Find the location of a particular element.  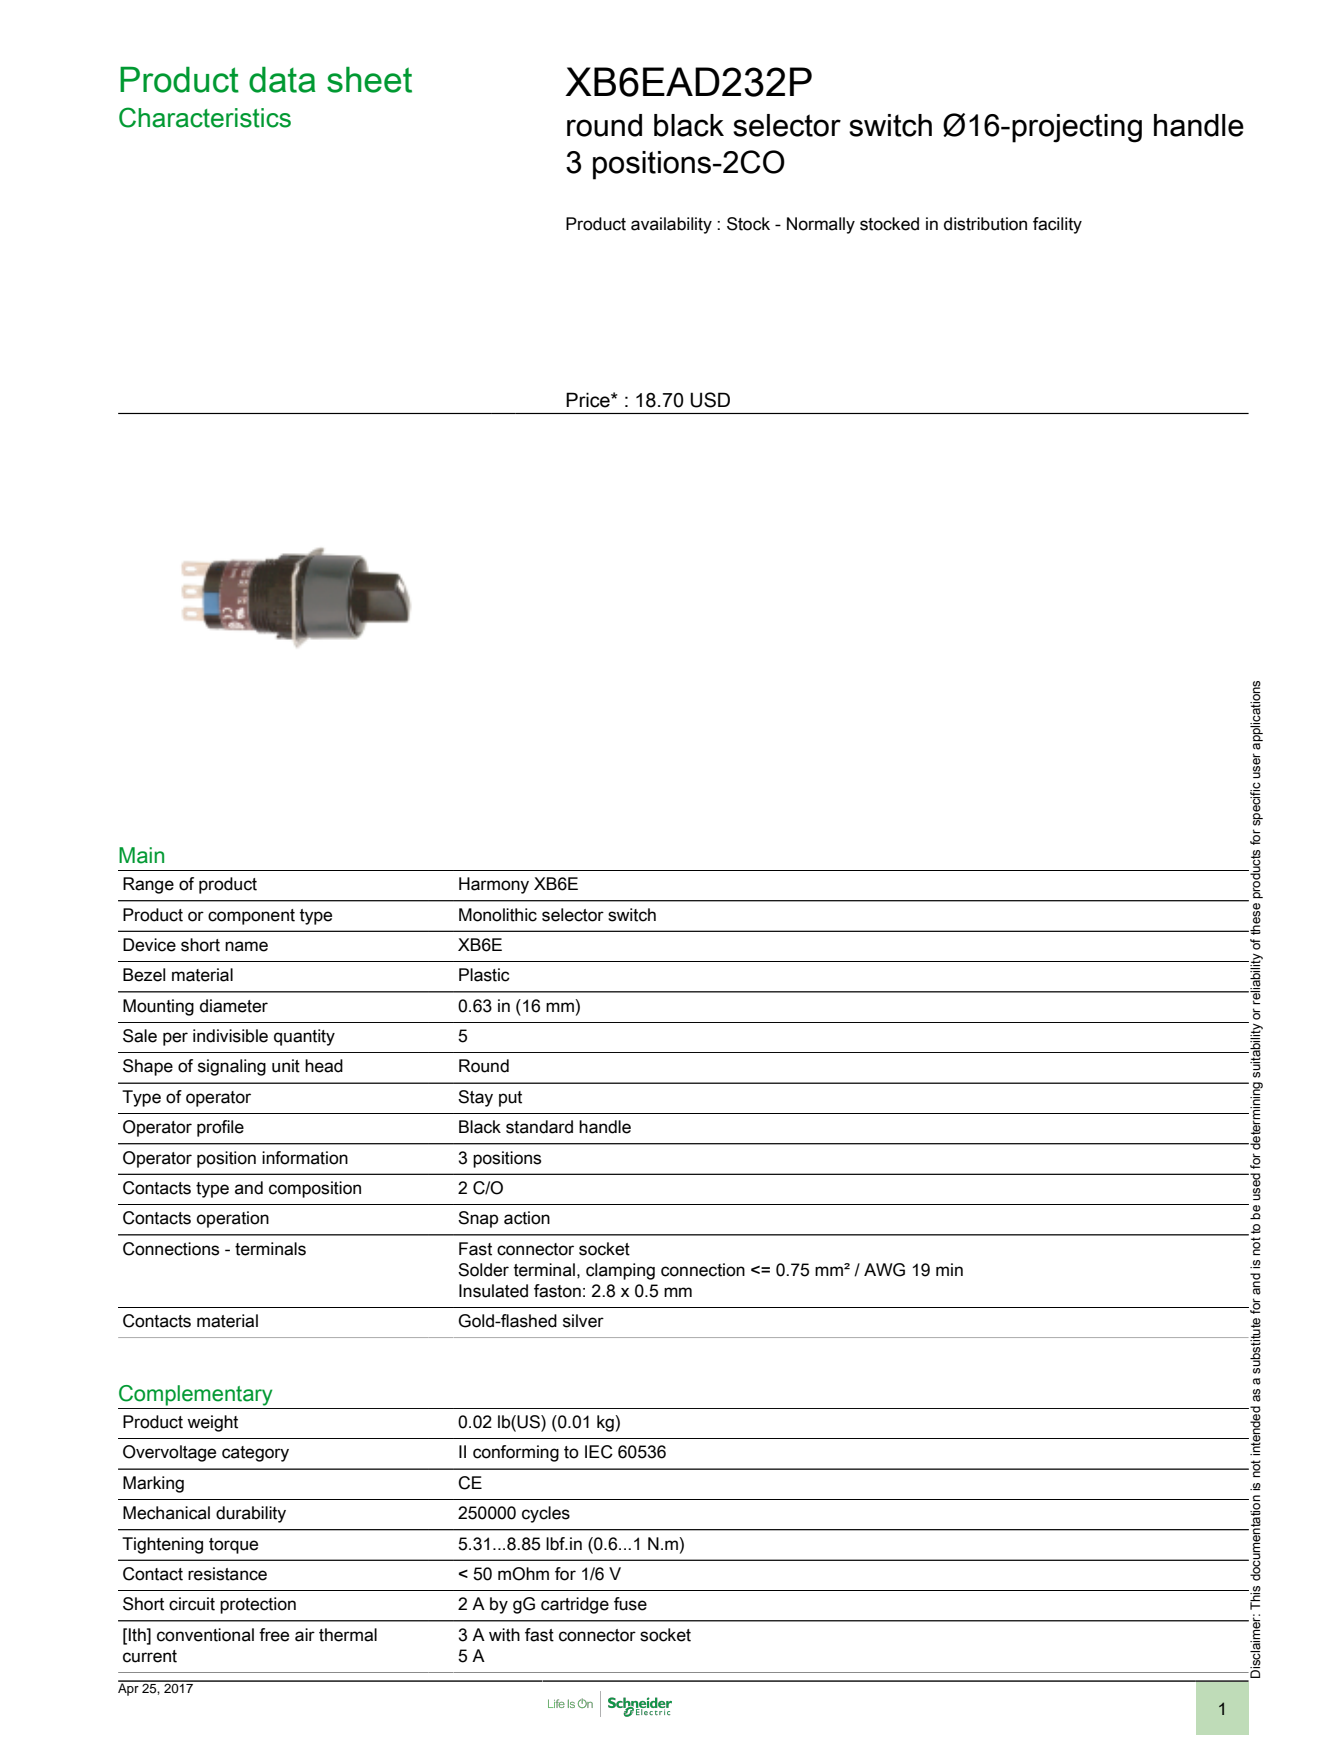

IEC is located at coordinates (599, 1452).
